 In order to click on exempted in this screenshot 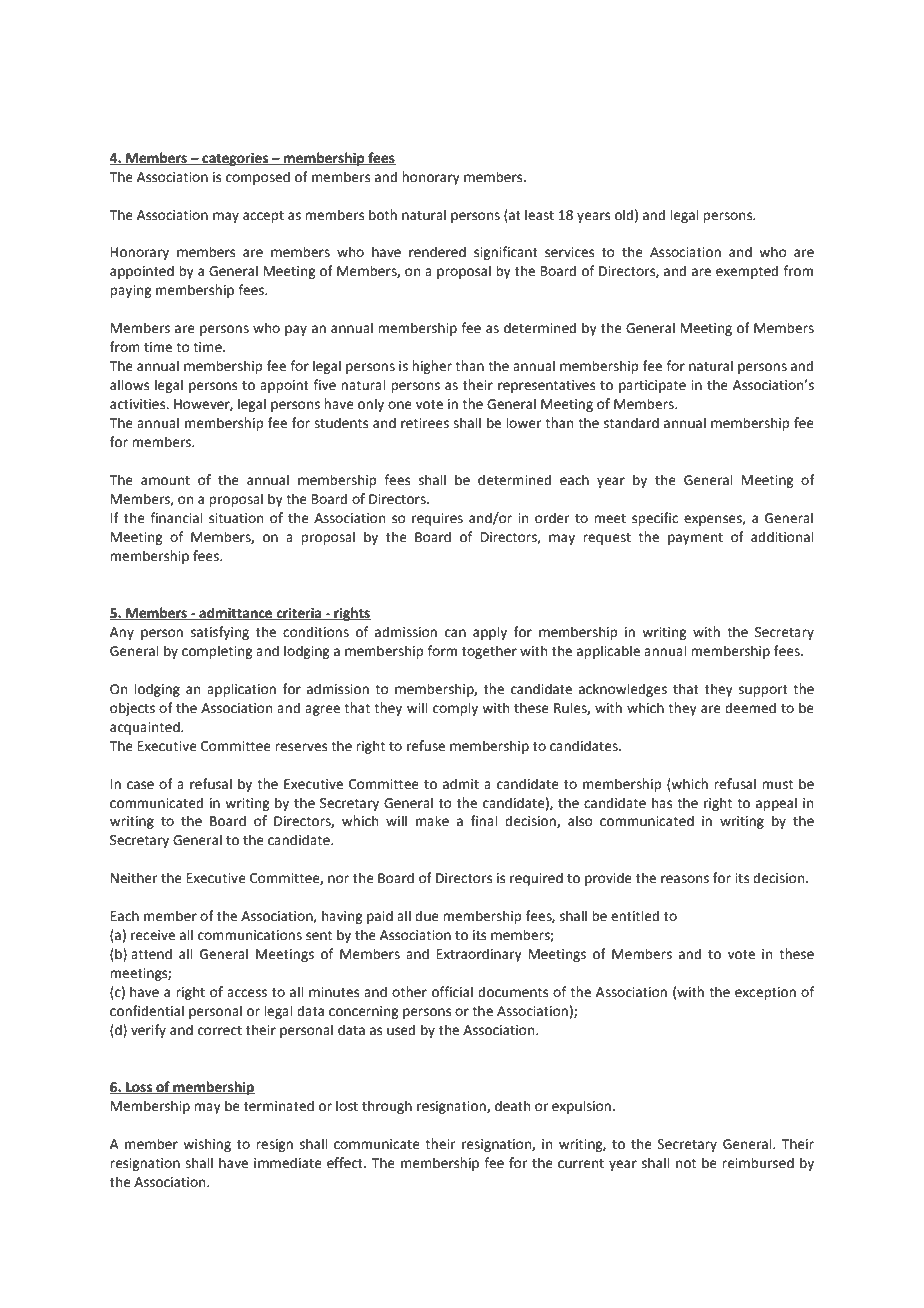, I will do `click(747, 272)`.
